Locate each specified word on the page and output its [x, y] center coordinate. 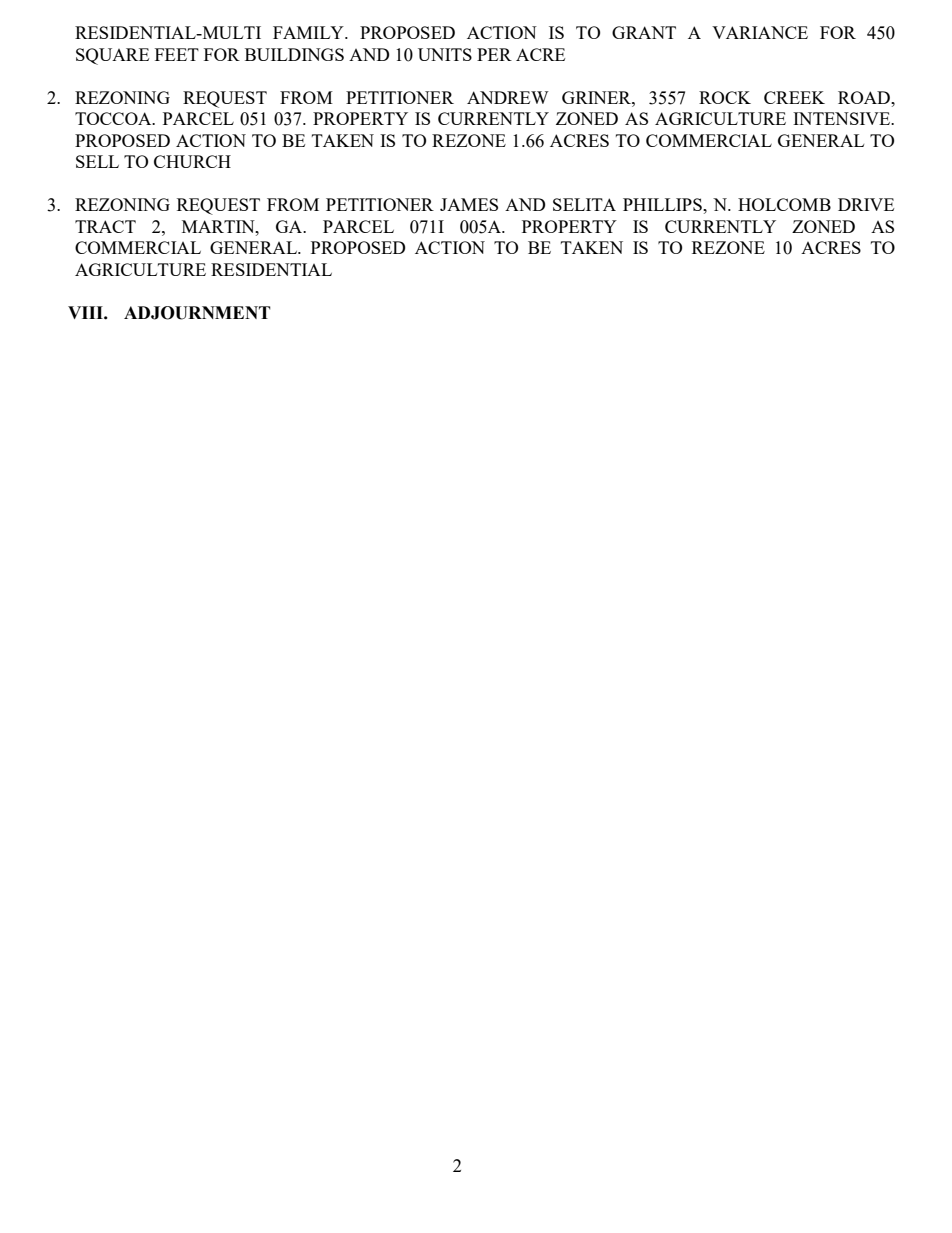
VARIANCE [760, 32]
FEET [177, 54]
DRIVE [866, 204]
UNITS [445, 54]
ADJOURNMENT [197, 313]
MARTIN [219, 226]
